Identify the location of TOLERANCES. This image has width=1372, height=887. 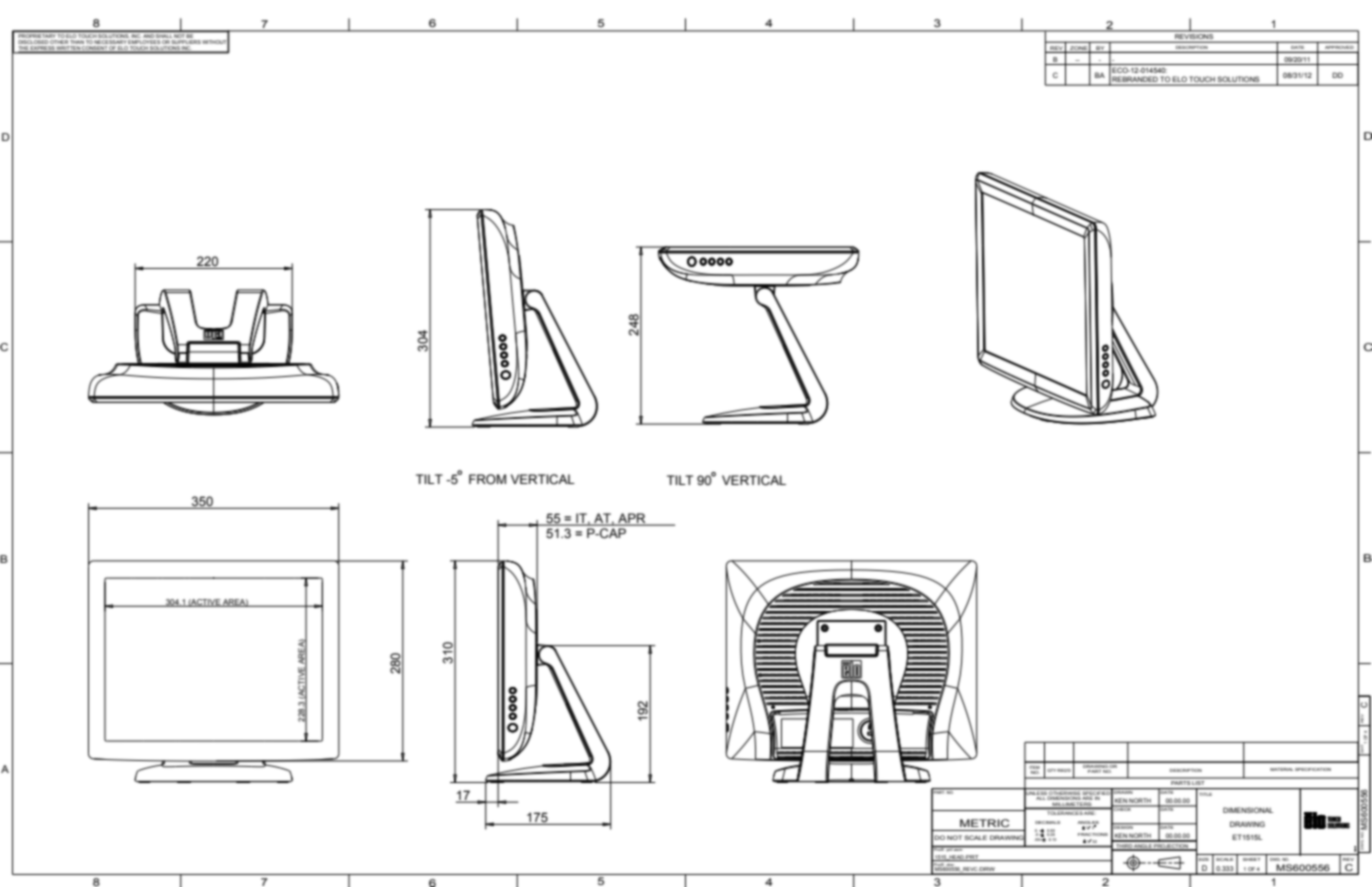
(1065, 813).
